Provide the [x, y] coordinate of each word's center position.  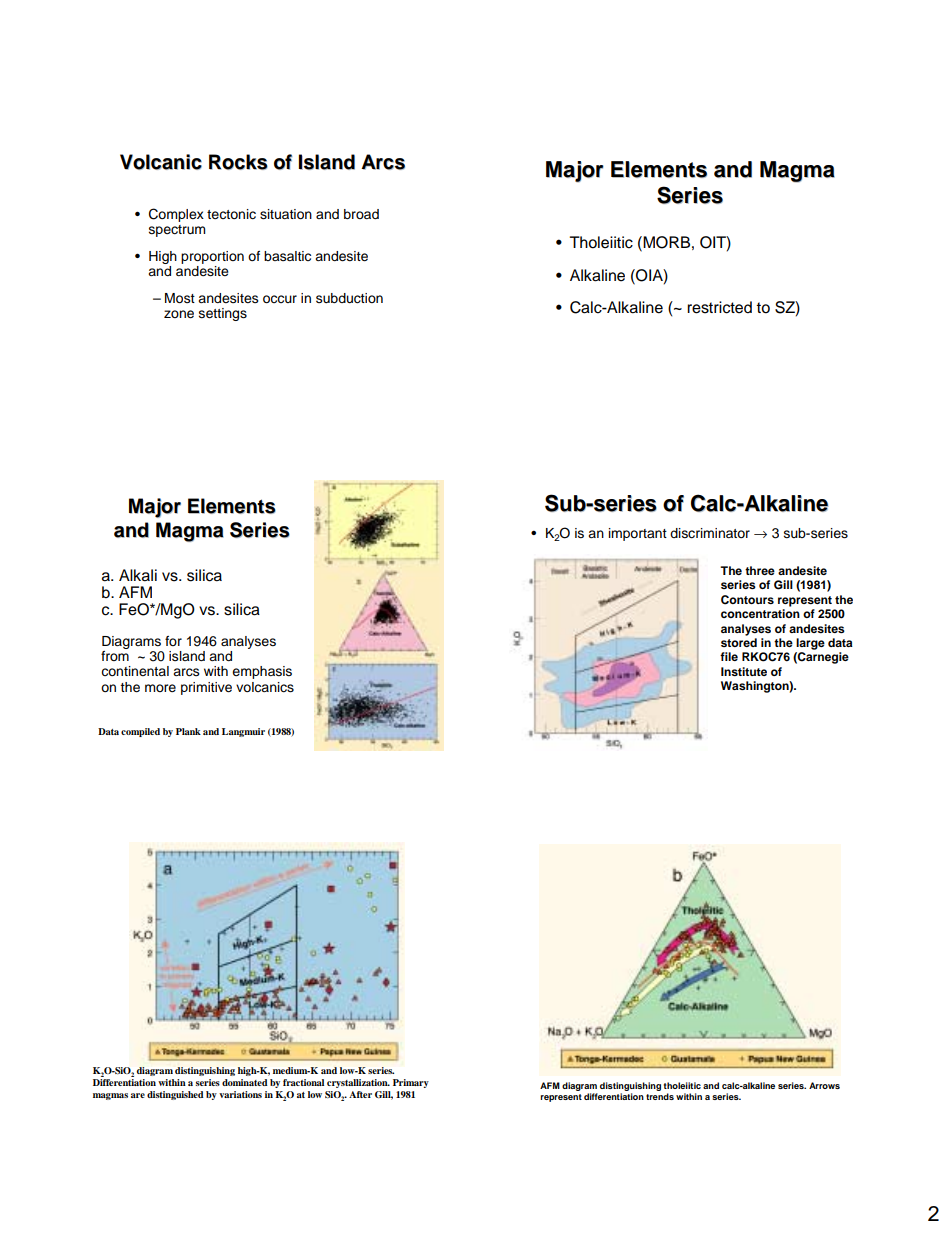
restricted [719, 307]
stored [739, 642]
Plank [188, 731]
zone [179, 314]
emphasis [262, 672]
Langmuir [243, 732]
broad [361, 214]
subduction [349, 298]
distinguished [175, 1095]
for [173, 641]
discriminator [710, 533]
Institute [744, 671]
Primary [411, 1083]
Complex [176, 215]
